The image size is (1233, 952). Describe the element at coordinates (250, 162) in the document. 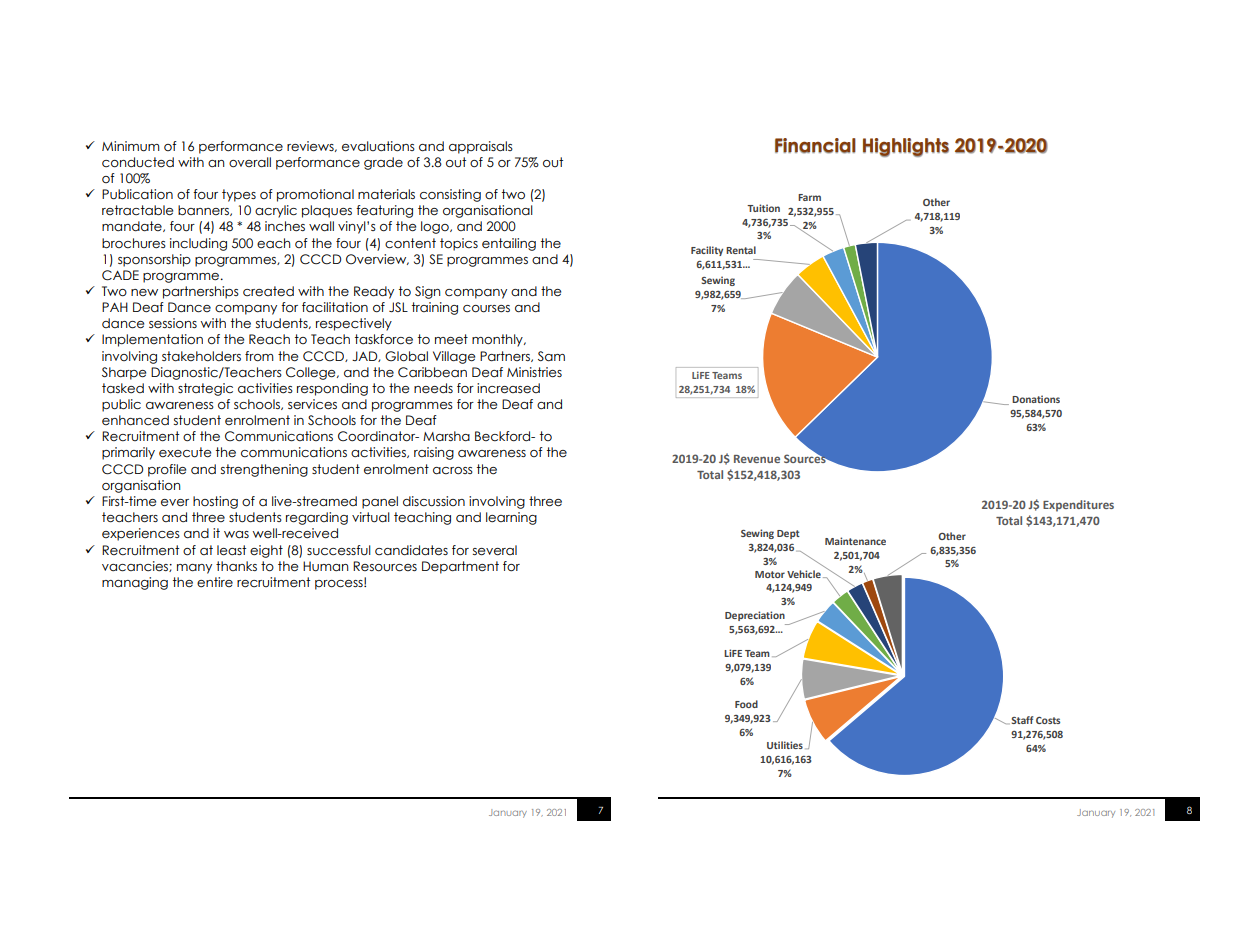

I see `overall` at that location.
